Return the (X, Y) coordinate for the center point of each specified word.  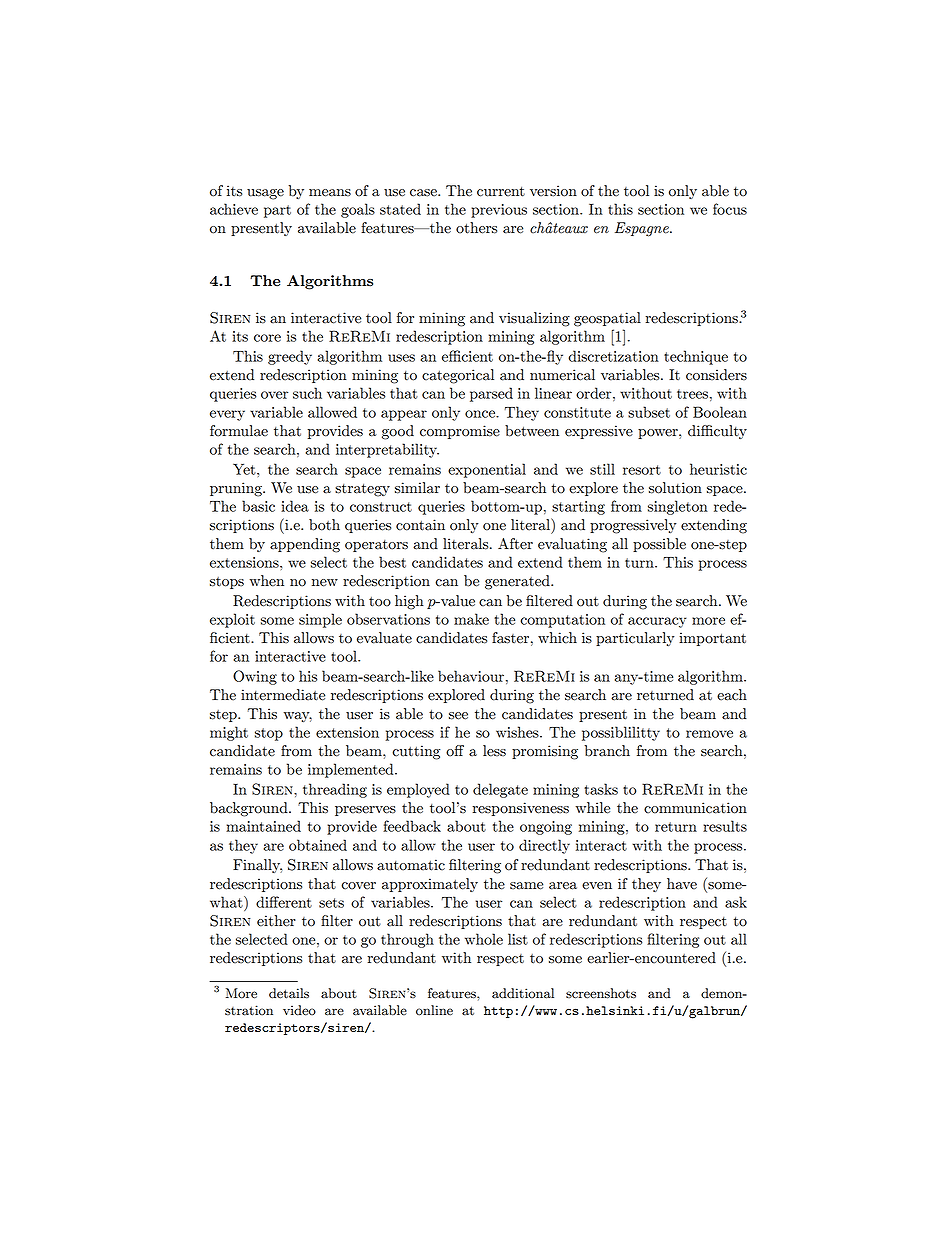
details (289, 993)
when (267, 581)
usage (265, 194)
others (476, 228)
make (471, 619)
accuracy (657, 622)
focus (730, 209)
